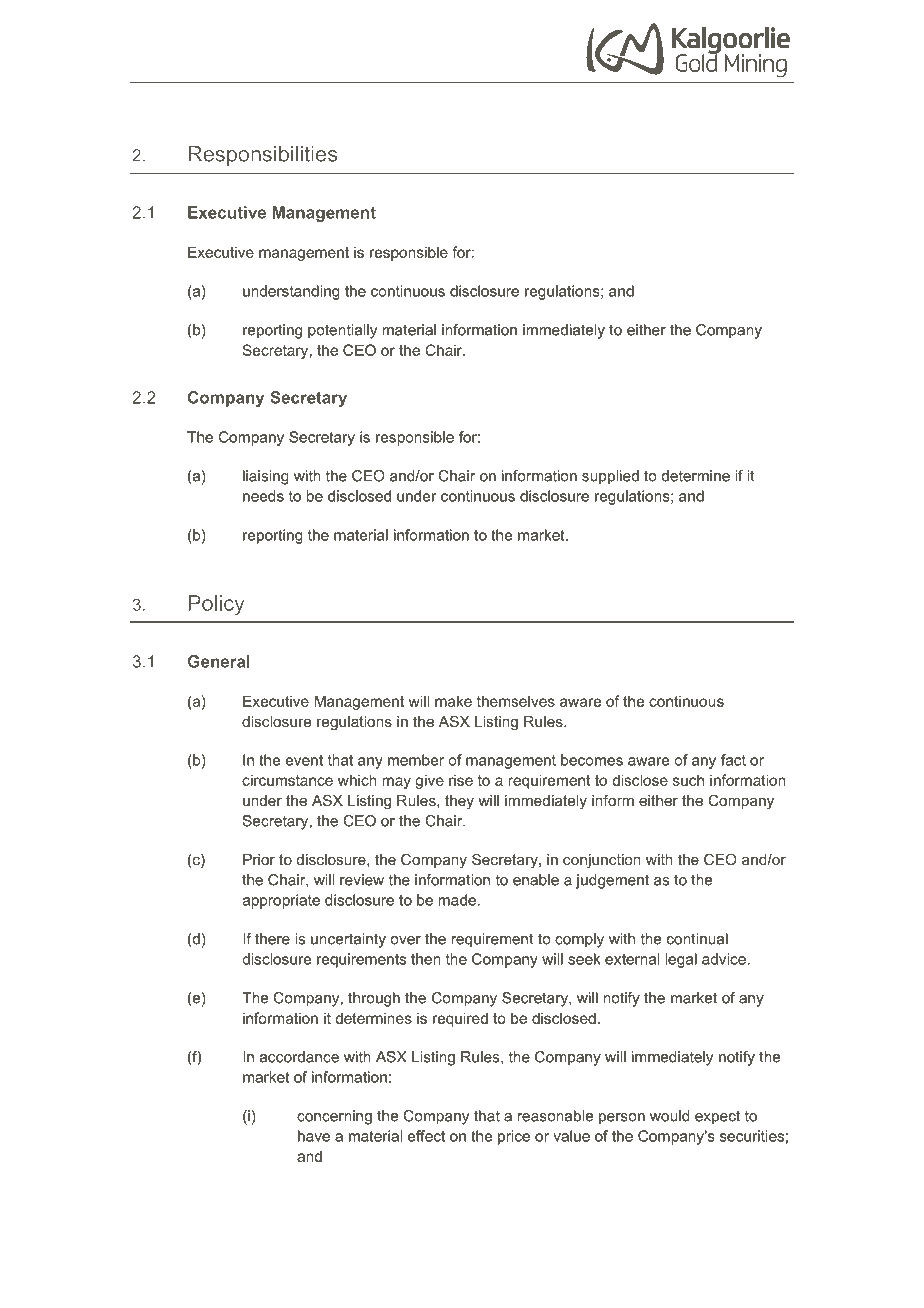 The height and width of the image is (1308, 924). Describe the element at coordinates (219, 661) in the image. I see `General` at that location.
